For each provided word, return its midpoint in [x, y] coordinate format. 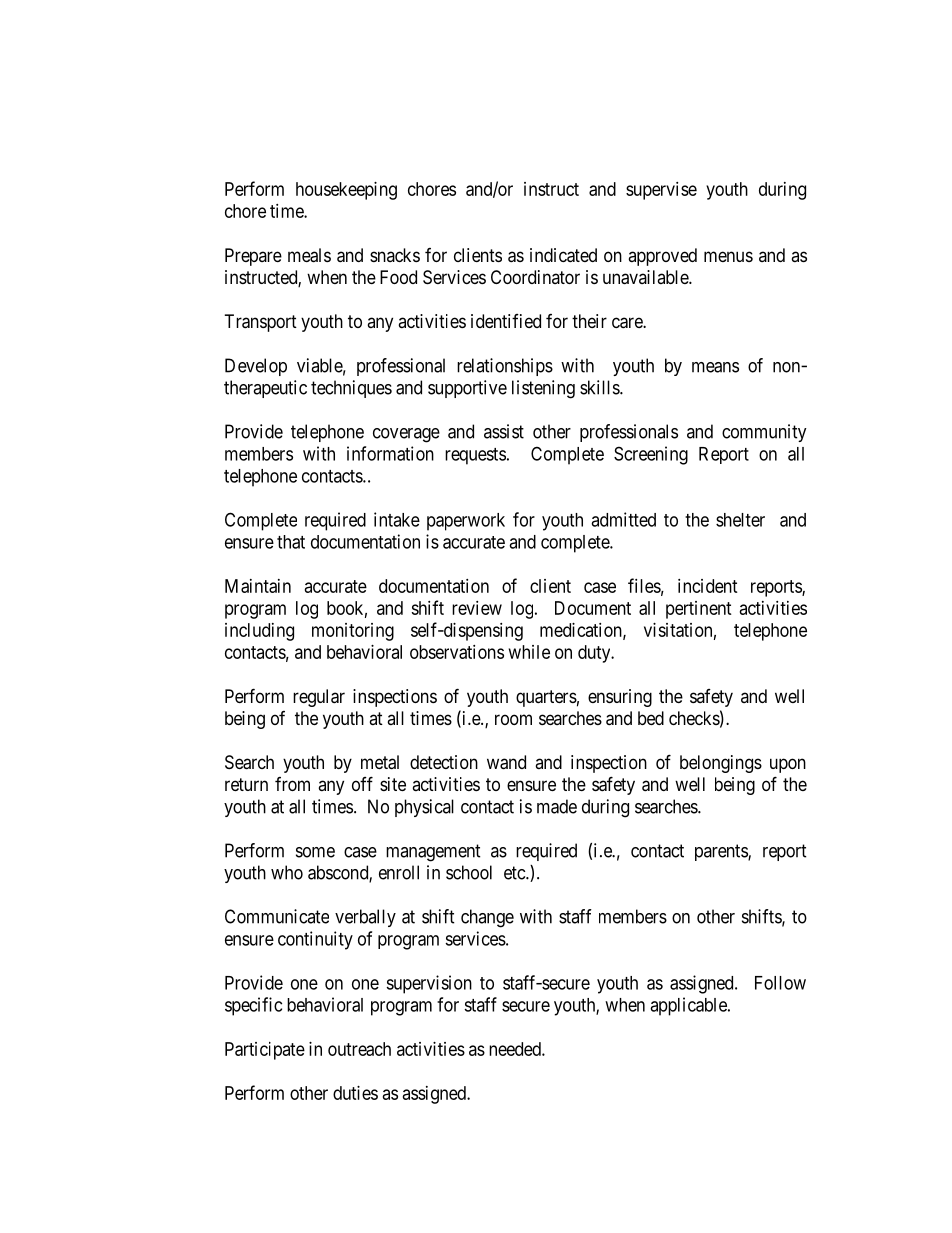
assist [504, 431]
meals [309, 255]
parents [722, 852]
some [315, 852]
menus [728, 256]
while [529, 652]
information [390, 453]
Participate [265, 1051]
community [764, 433]
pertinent [699, 610]
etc [515, 873]
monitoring [353, 632]
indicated [563, 255]
